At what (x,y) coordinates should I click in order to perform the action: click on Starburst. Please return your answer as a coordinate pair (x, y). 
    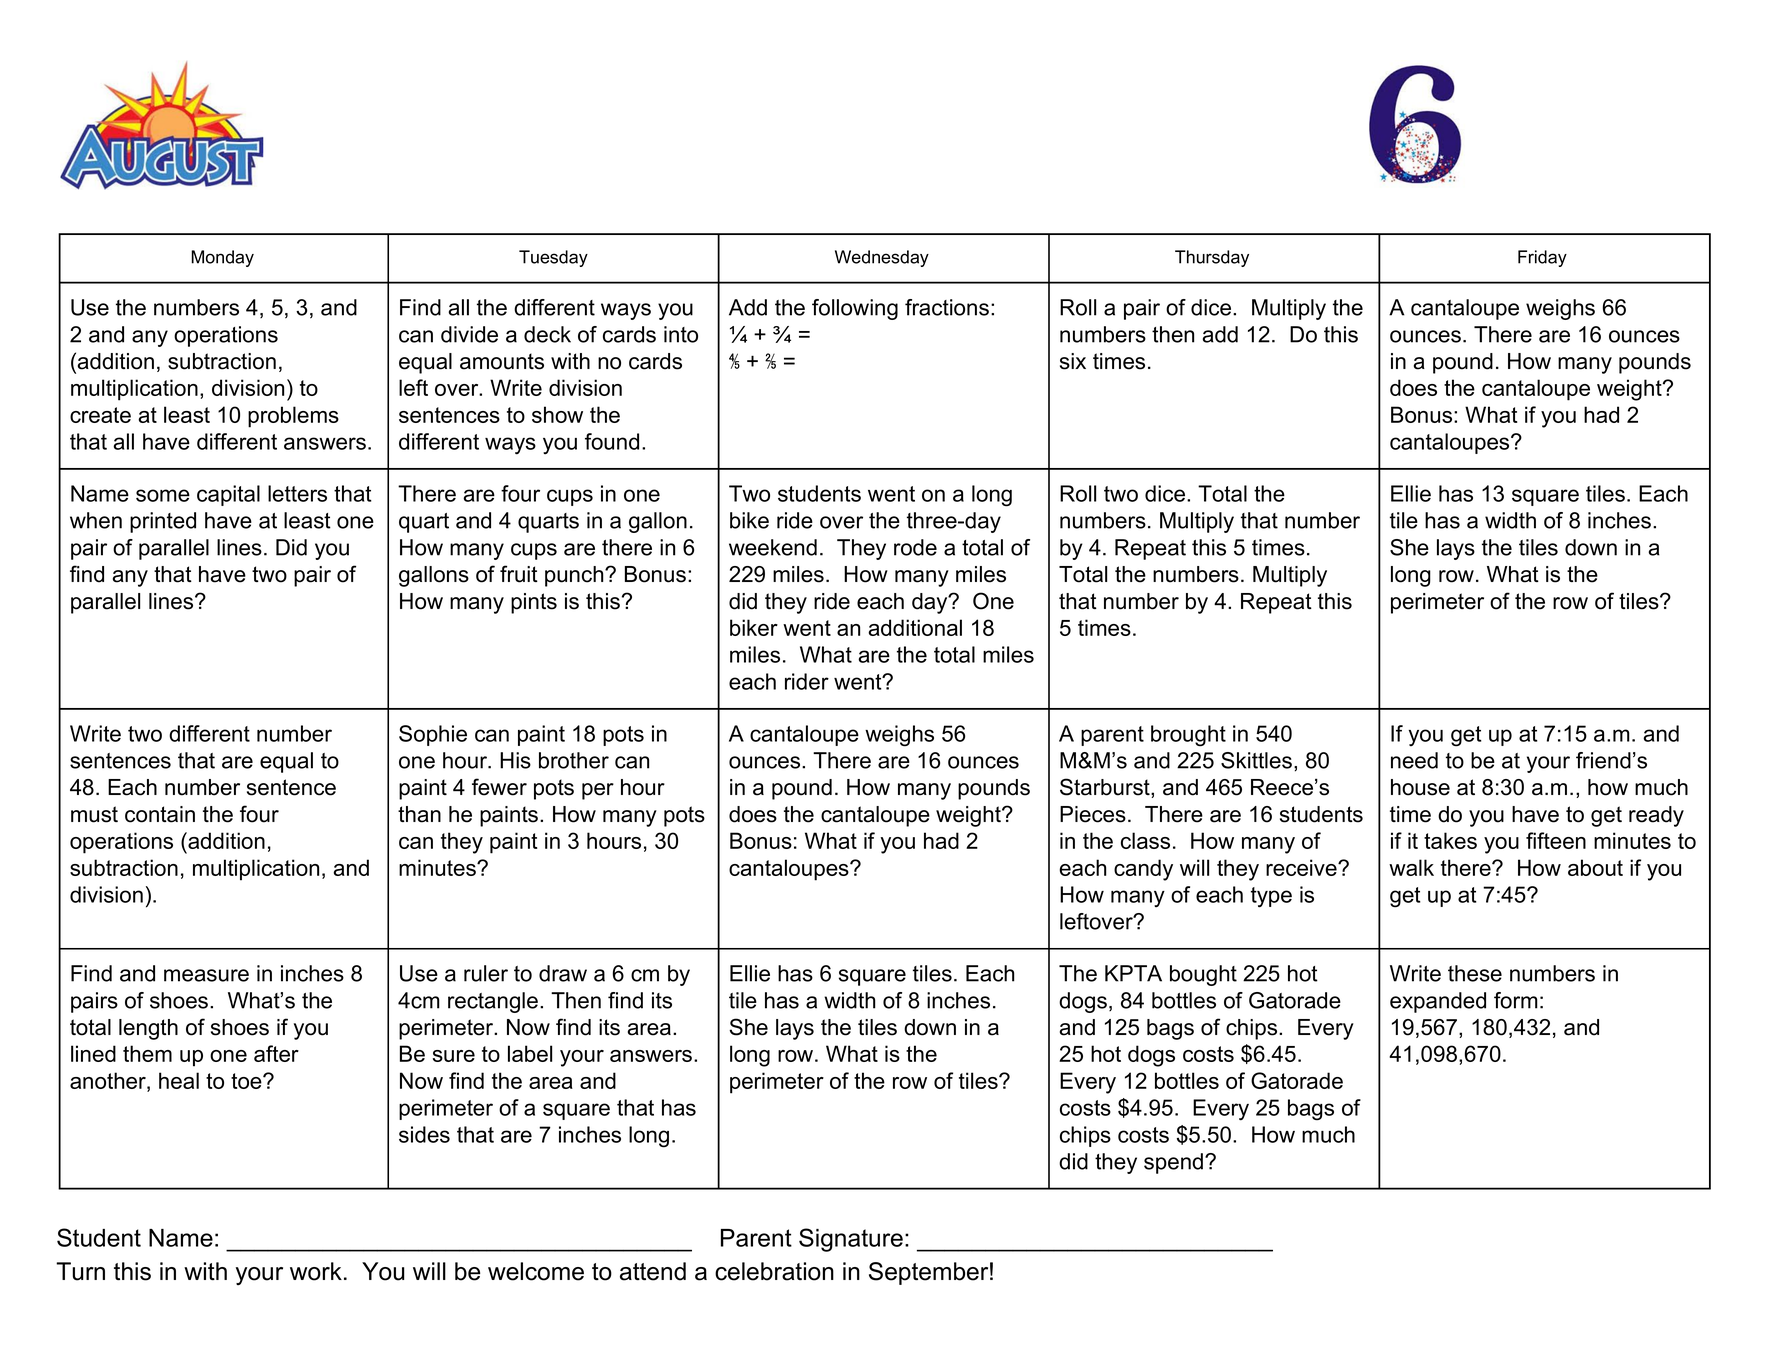
    Looking at the image, I should click on (1106, 788).
